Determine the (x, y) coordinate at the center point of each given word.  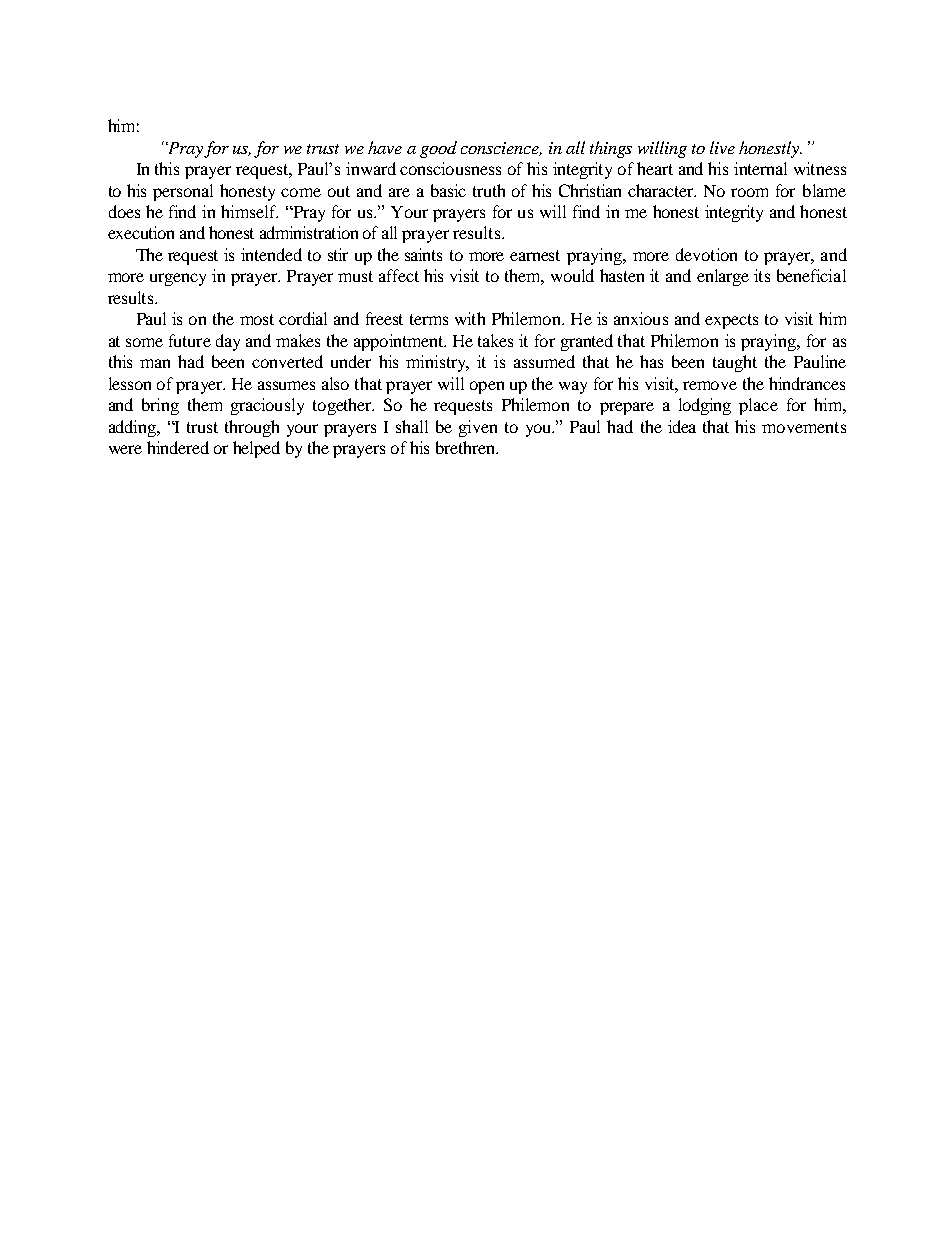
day (228, 342)
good (438, 149)
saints (423, 254)
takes (495, 340)
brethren (467, 447)
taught (735, 363)
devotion (706, 254)
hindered (178, 447)
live (722, 147)
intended (271, 254)
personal (183, 192)
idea (682, 426)
